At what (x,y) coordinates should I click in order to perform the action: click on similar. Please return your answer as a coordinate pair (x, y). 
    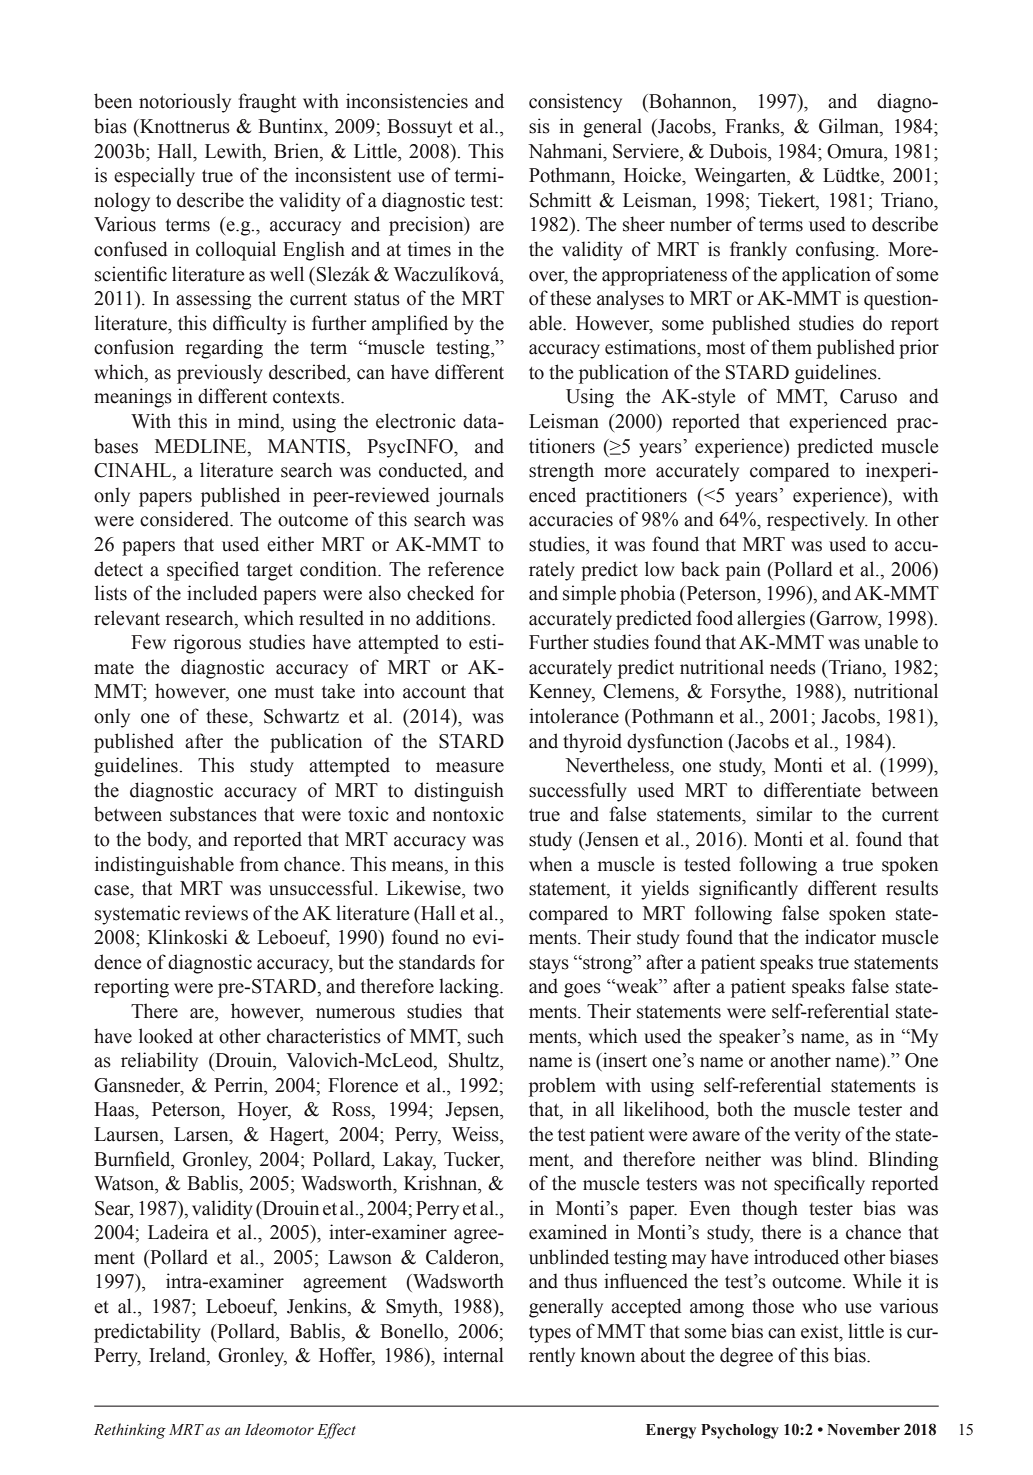
    Looking at the image, I should click on (785, 814).
